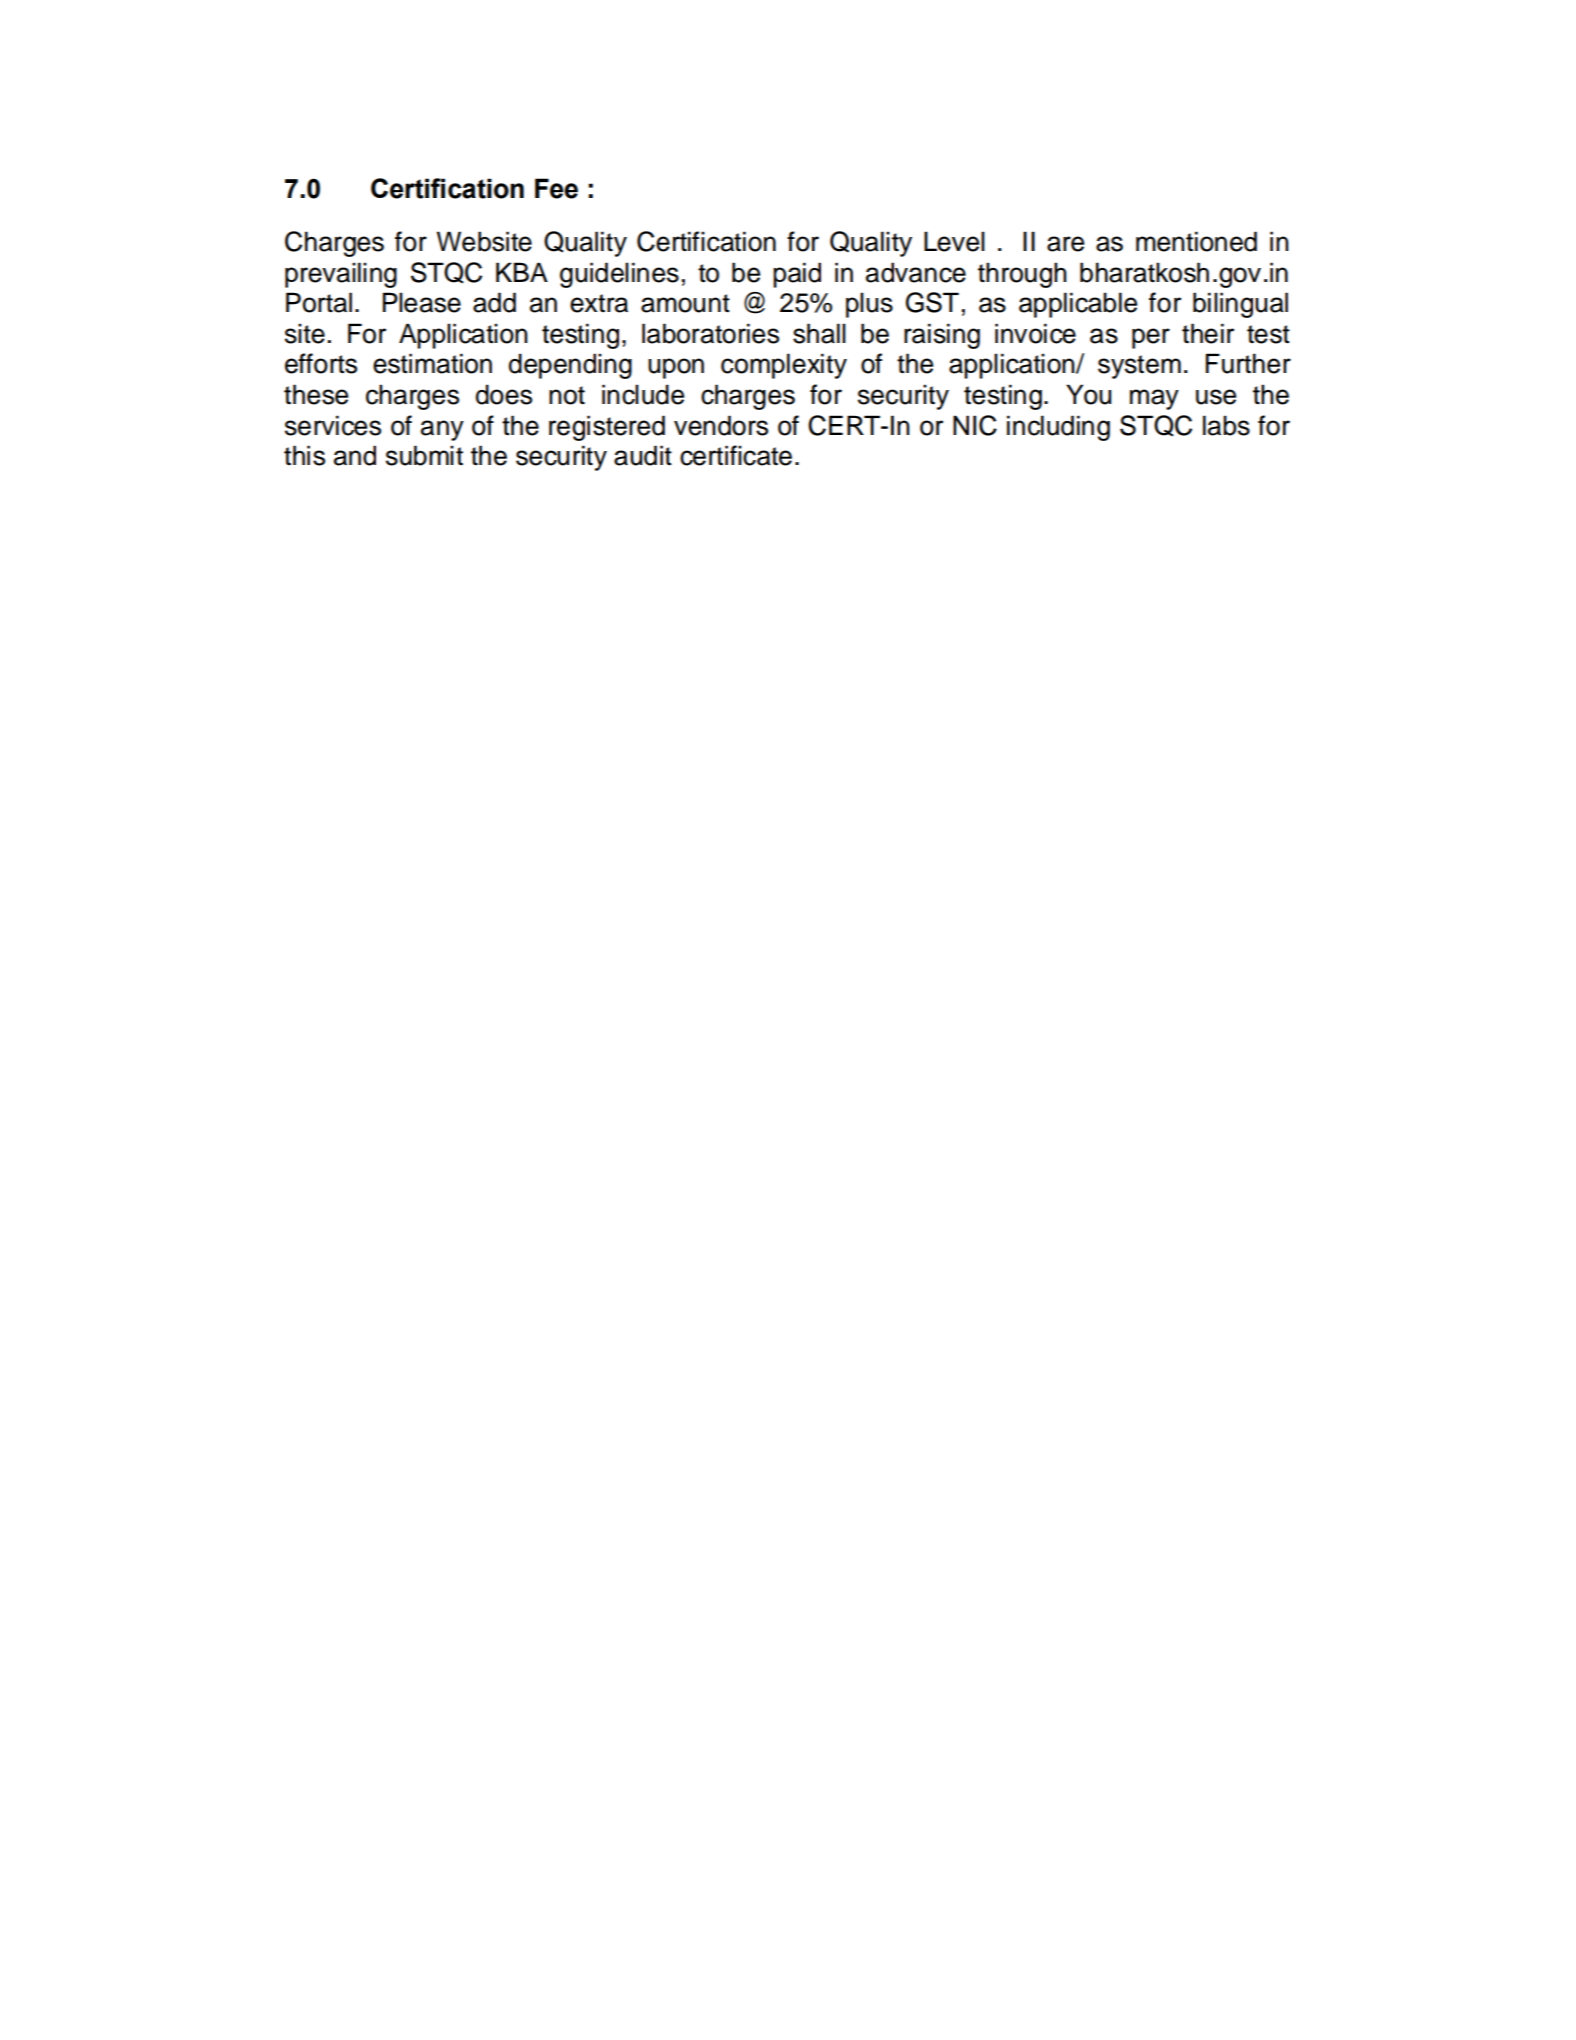 The image size is (1576, 2040). I want to click on Fee, so click(556, 188).
